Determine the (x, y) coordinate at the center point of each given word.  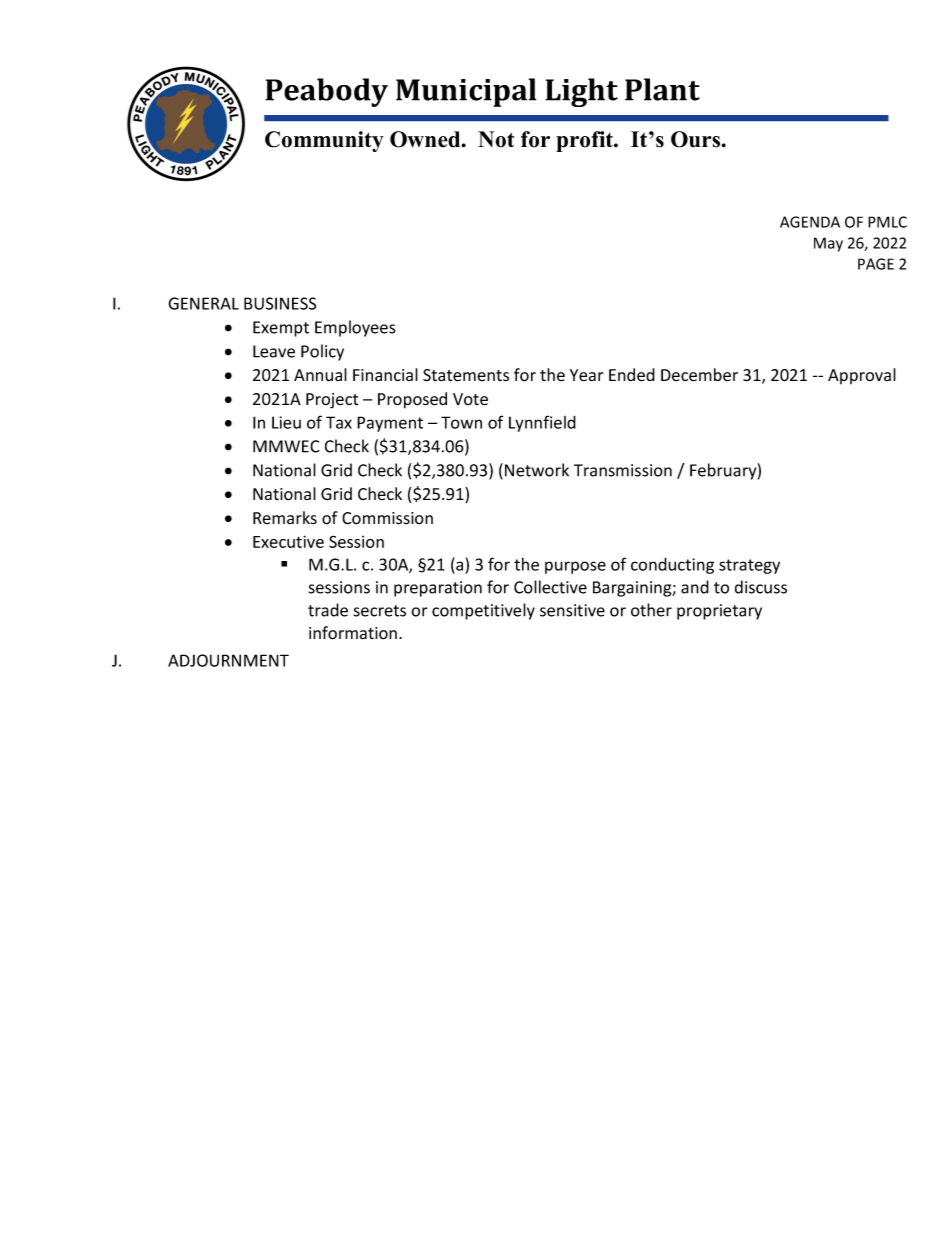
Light (582, 92)
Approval (862, 376)
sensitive (572, 610)
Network (537, 470)
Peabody (327, 92)
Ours (696, 139)
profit (585, 141)
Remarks (285, 518)
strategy (749, 566)
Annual (320, 375)
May (828, 244)
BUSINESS (280, 303)
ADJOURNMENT (228, 660)
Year (586, 375)
